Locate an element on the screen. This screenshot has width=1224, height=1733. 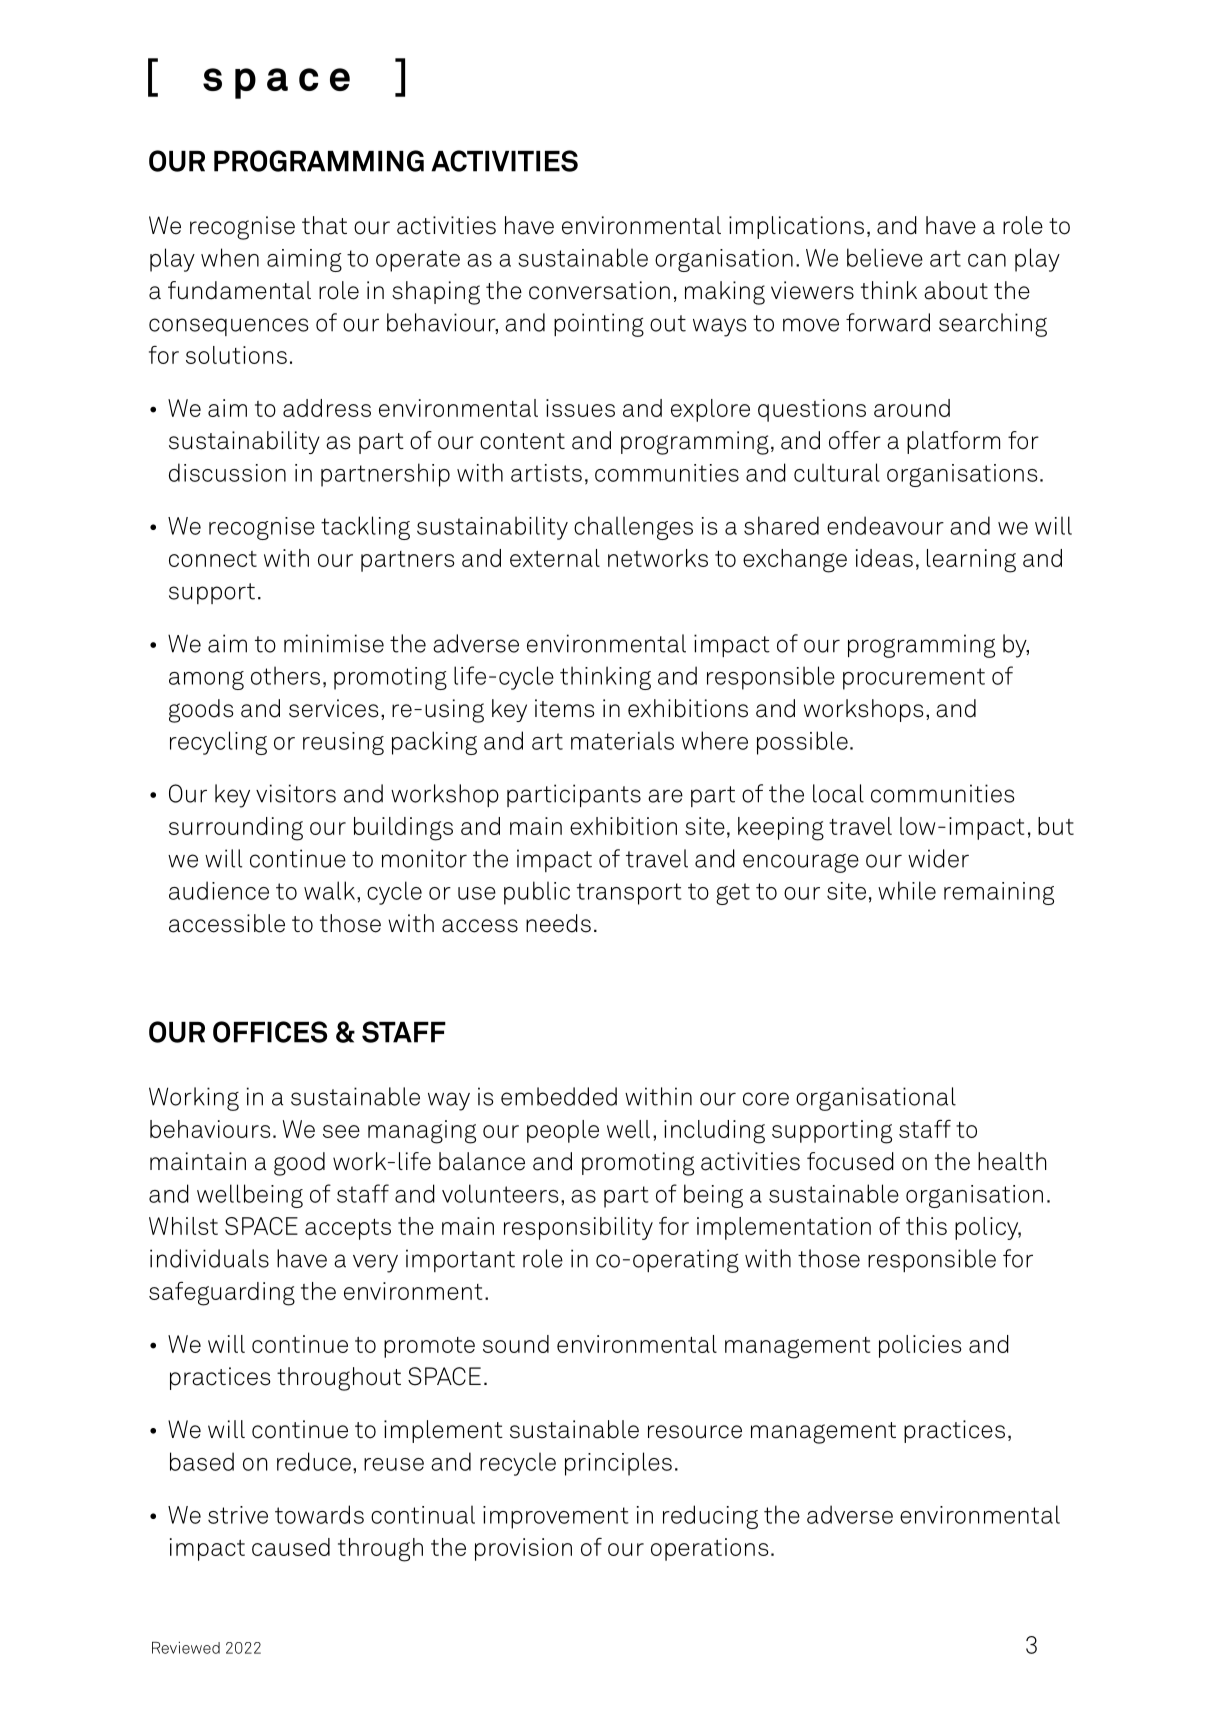
about is located at coordinates (956, 290).
